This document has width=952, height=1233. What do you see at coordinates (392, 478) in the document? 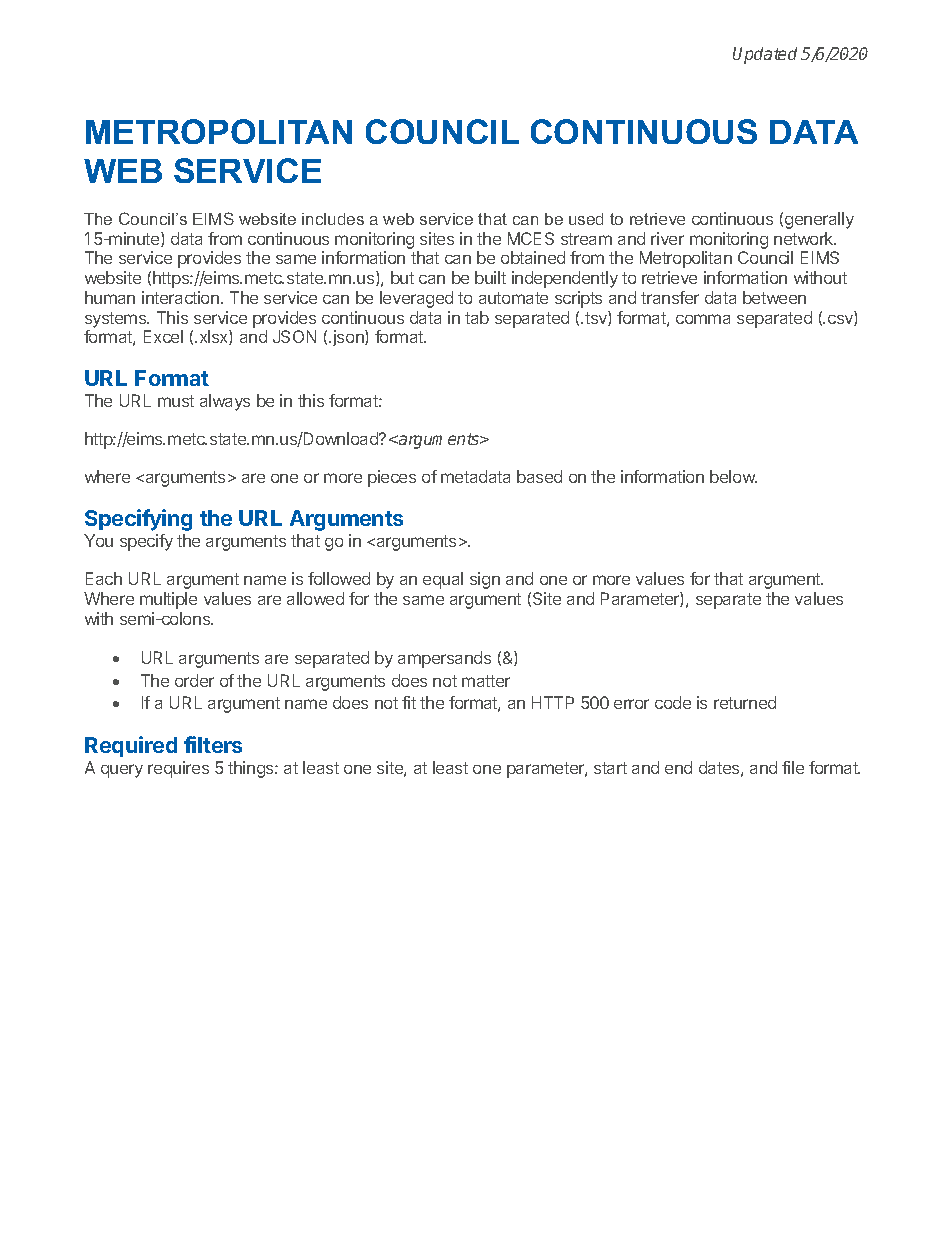
I see `pieces` at bounding box center [392, 478].
